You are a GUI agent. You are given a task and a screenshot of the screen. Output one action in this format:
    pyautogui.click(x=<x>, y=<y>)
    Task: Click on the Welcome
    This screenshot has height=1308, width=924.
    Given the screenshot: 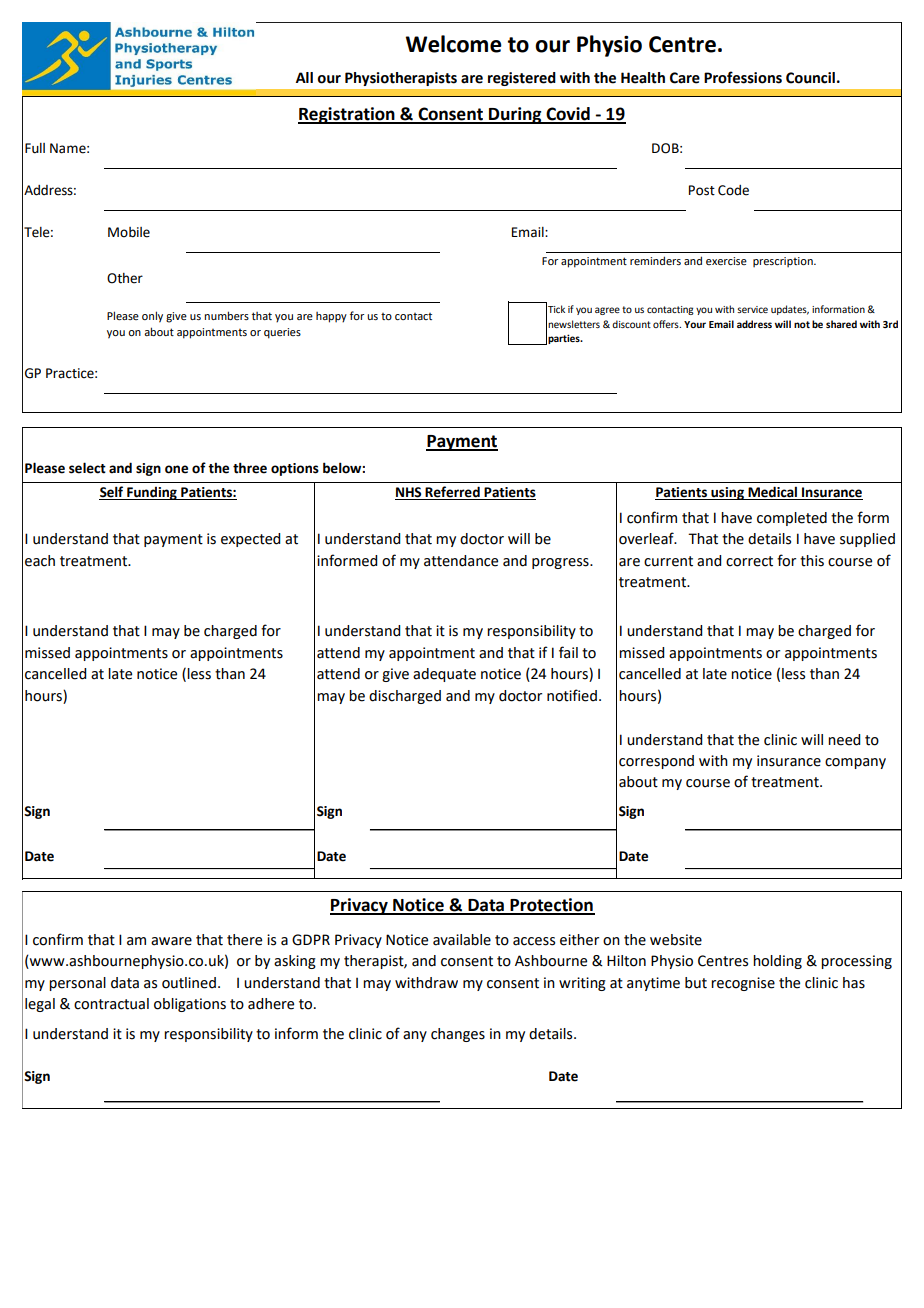 What is the action you would take?
    pyautogui.click(x=454, y=44)
